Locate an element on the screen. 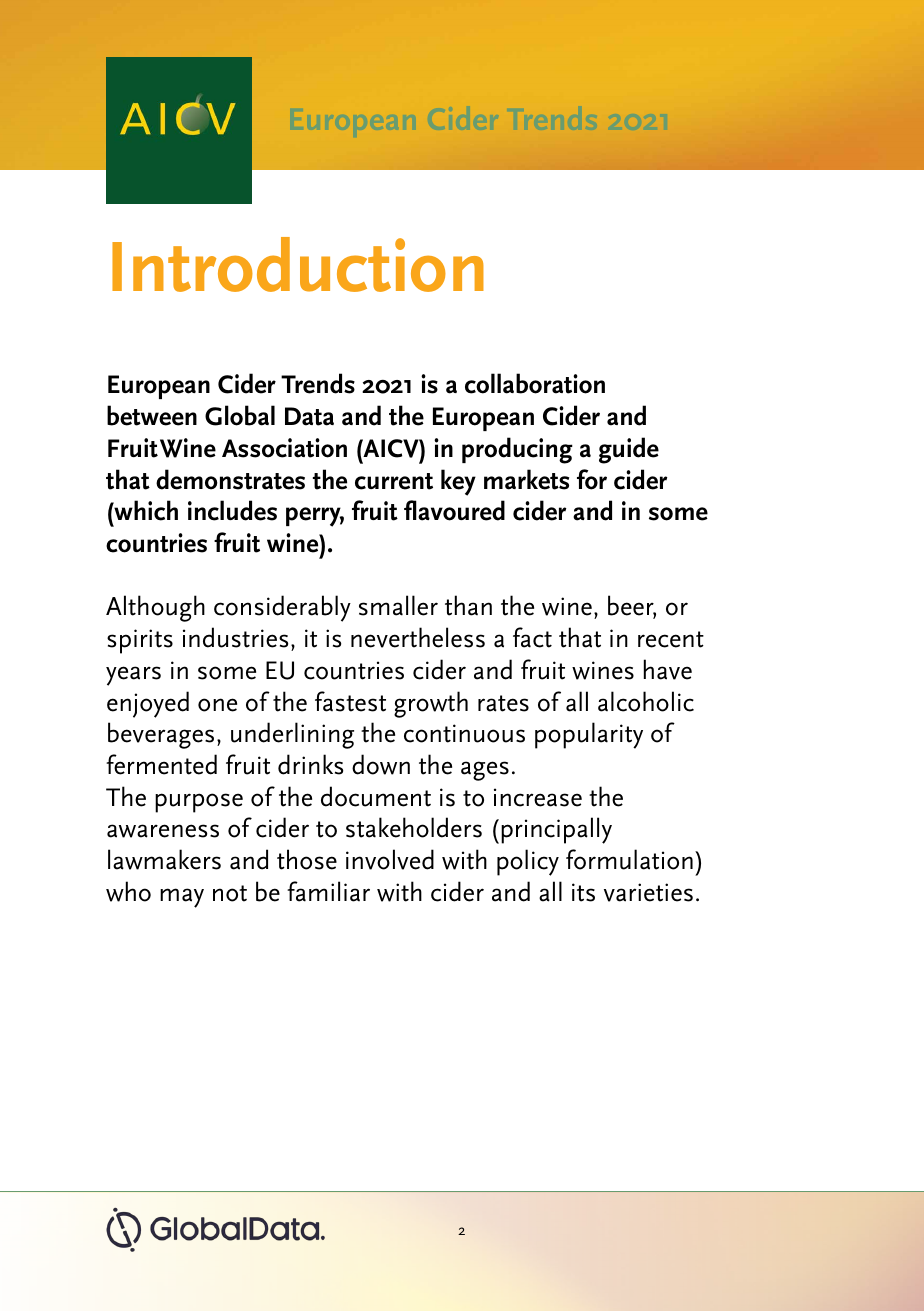 This screenshot has width=924, height=1311. involved is located at coordinates (390, 859).
